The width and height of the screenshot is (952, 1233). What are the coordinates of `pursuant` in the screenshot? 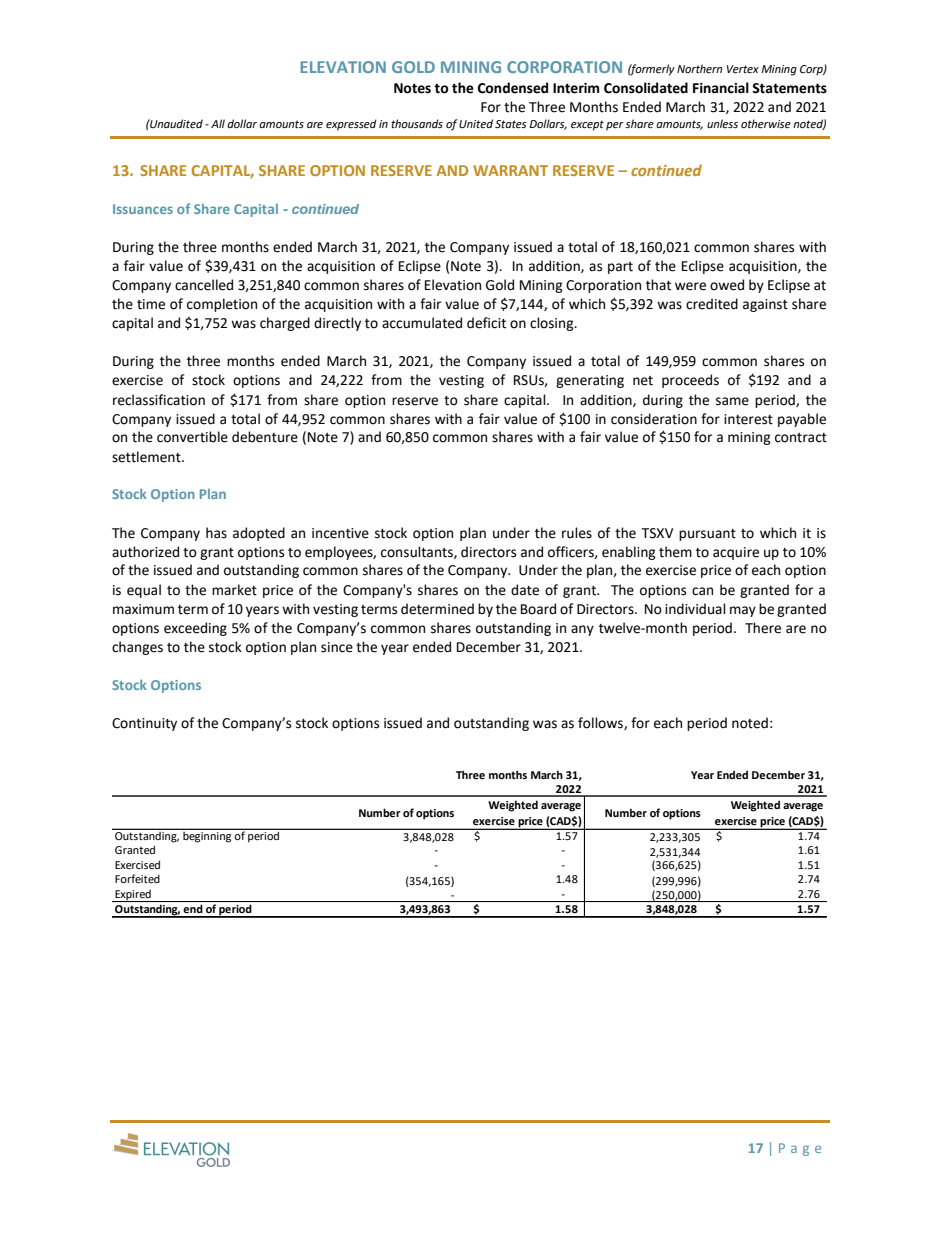 It's located at (707, 535).
